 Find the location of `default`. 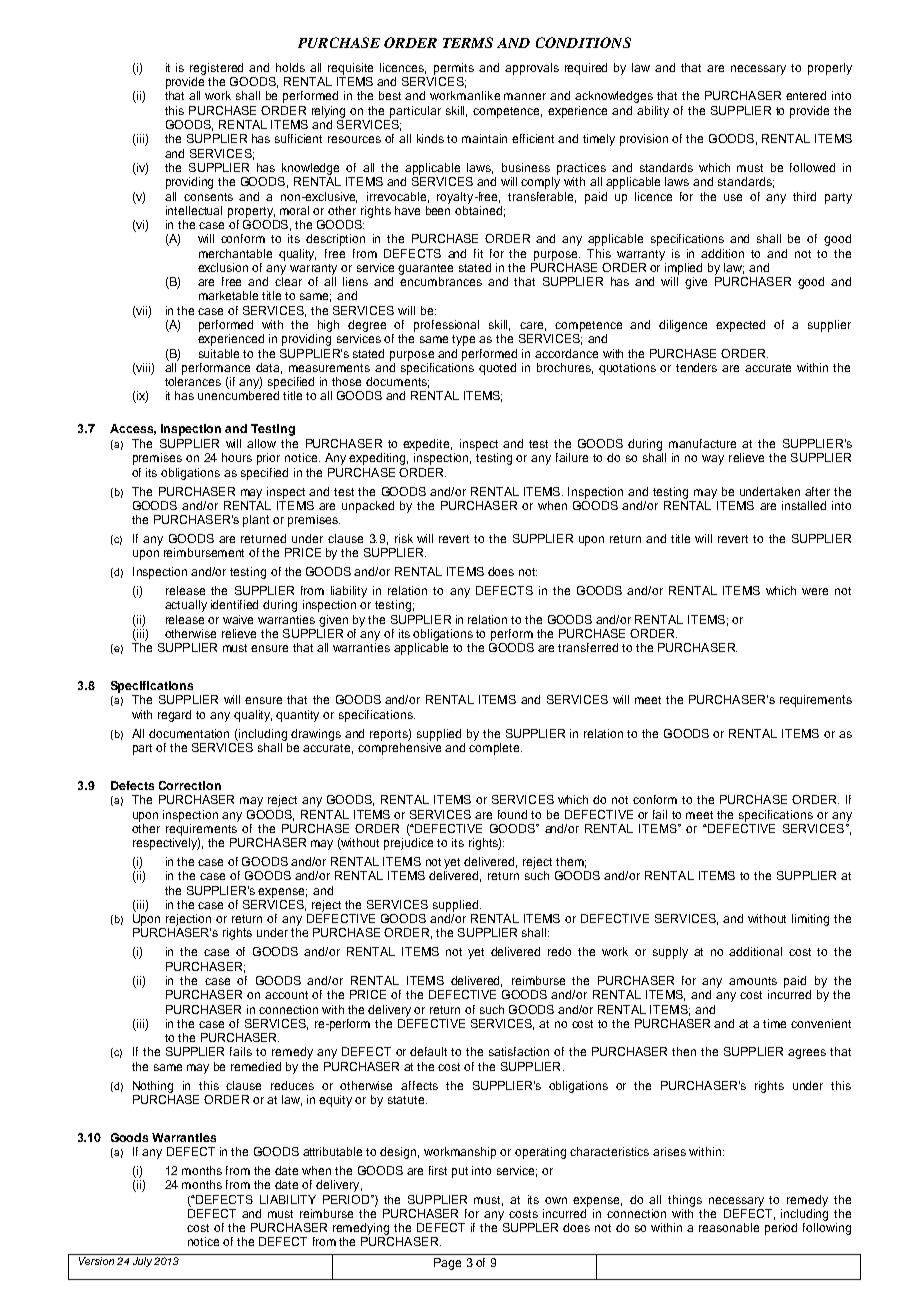

default is located at coordinates (428, 1051).
